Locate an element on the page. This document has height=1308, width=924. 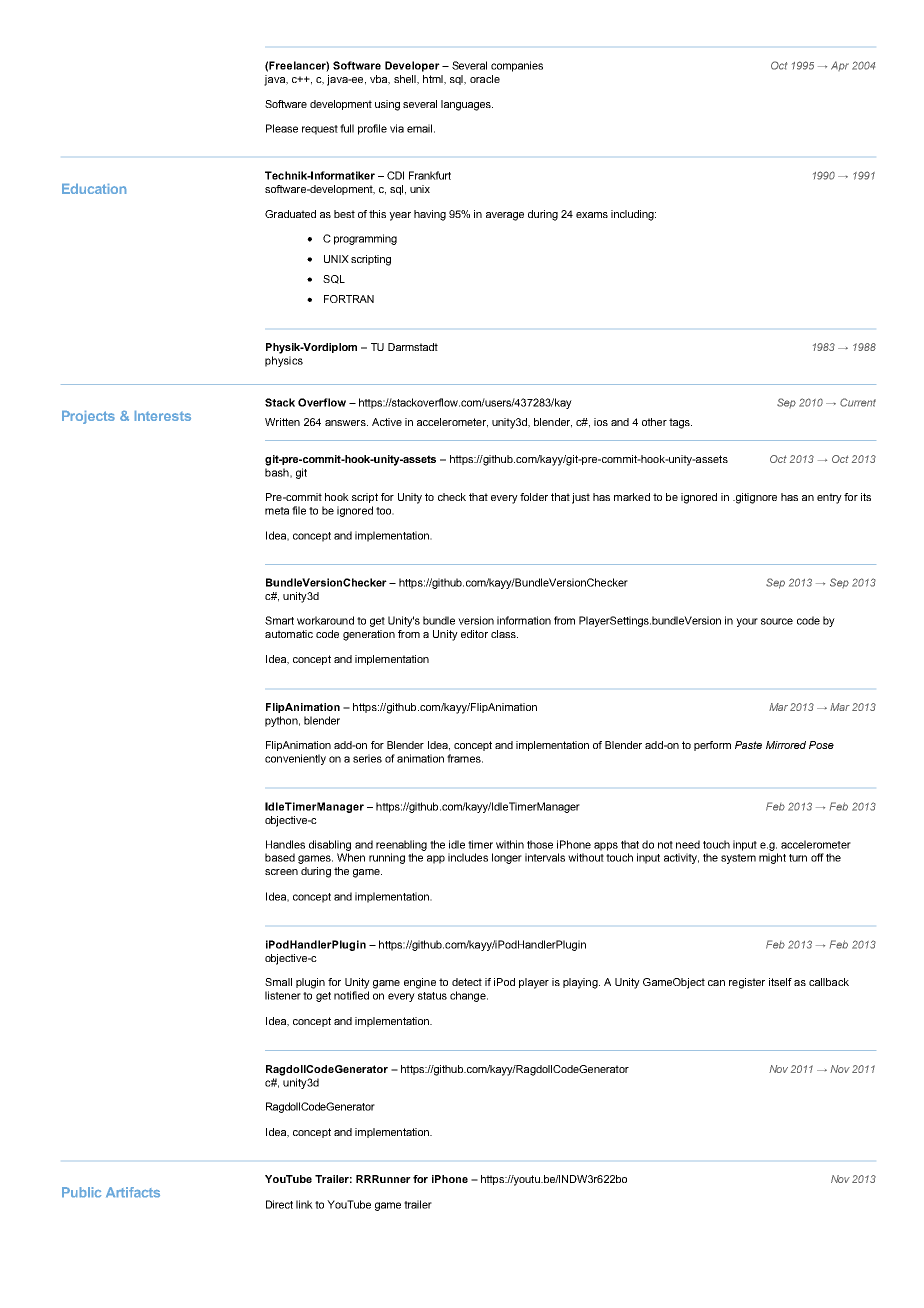
Artifacts is located at coordinates (133, 1192).
